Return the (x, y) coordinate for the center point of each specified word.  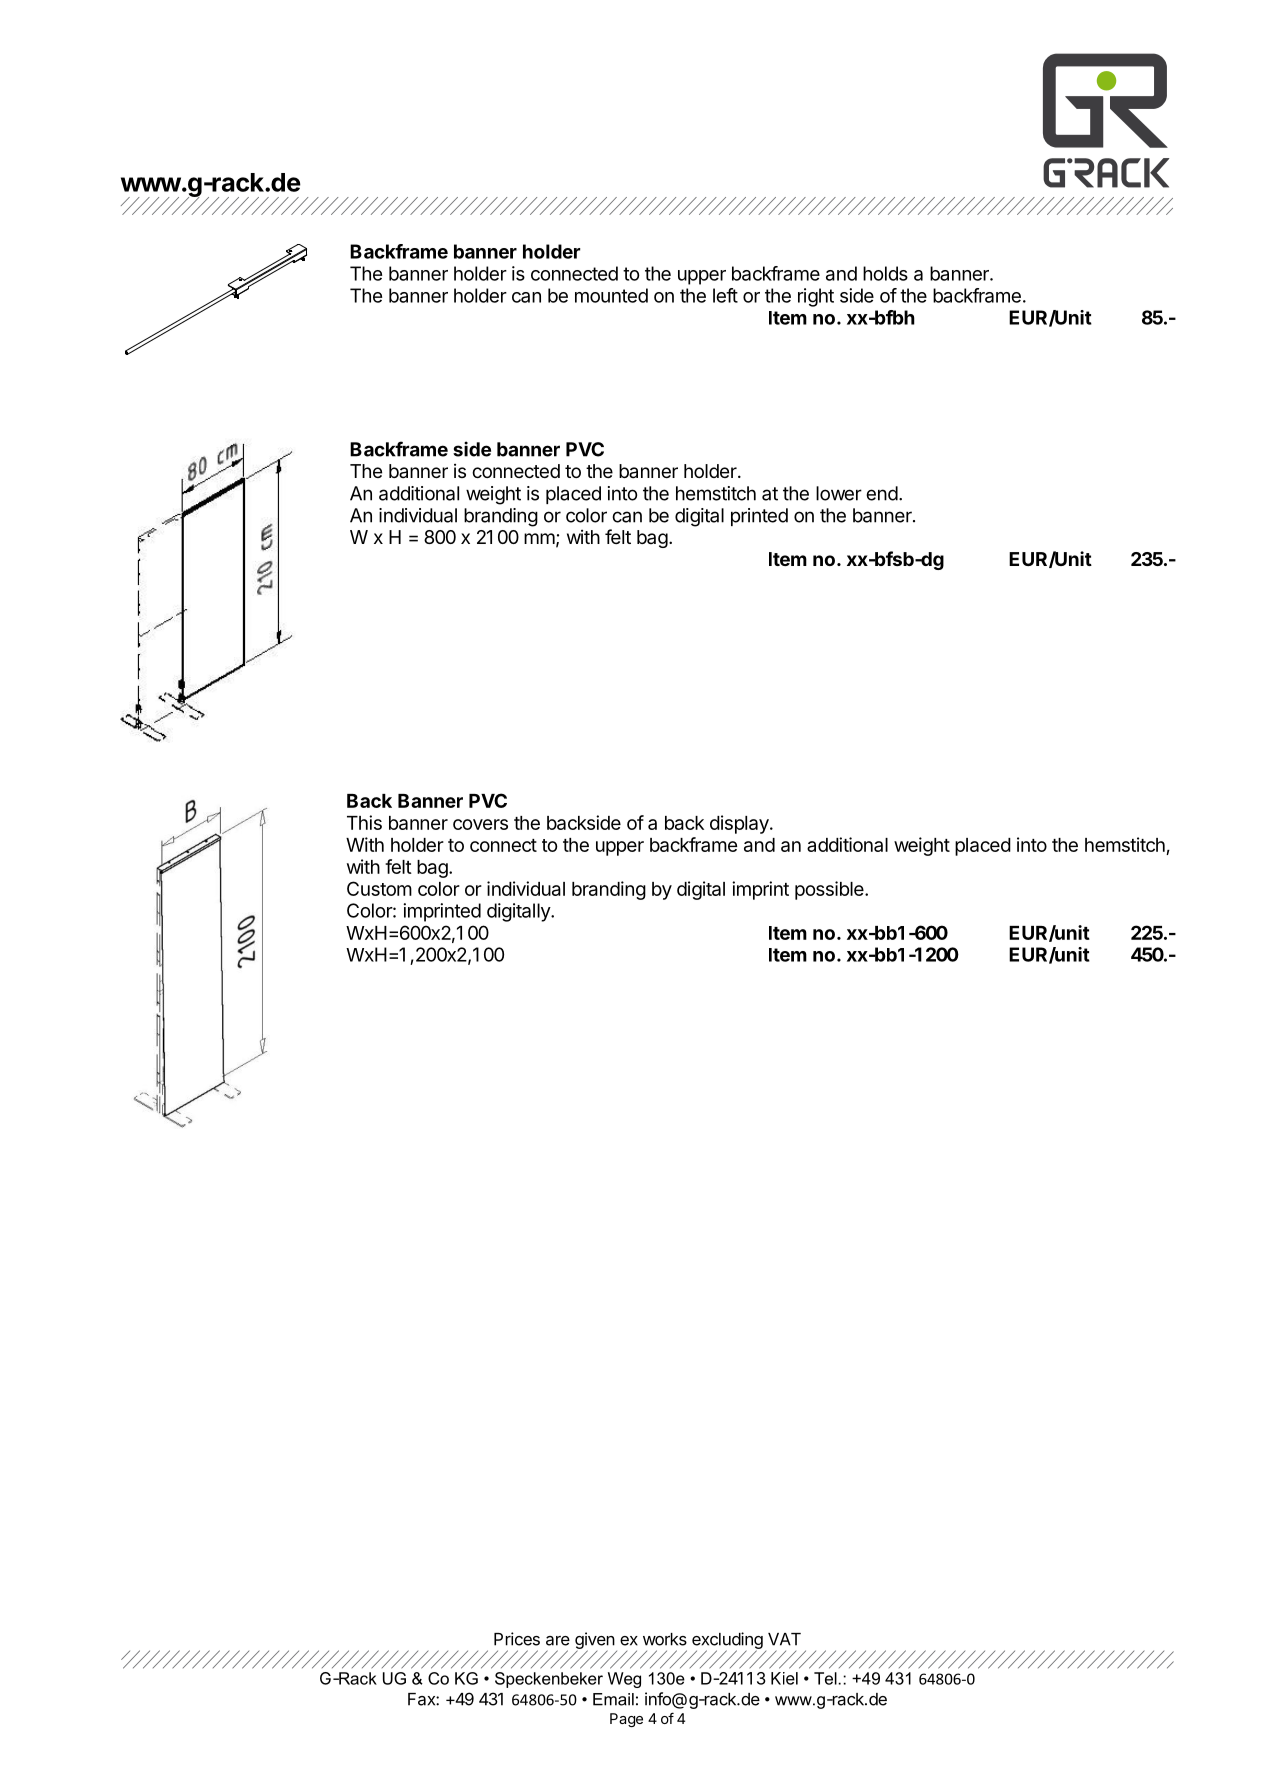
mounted (611, 295)
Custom (379, 888)
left (725, 295)
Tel (826, 1678)
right (816, 297)
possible (830, 890)
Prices (517, 1639)
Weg (624, 1680)
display (740, 824)
